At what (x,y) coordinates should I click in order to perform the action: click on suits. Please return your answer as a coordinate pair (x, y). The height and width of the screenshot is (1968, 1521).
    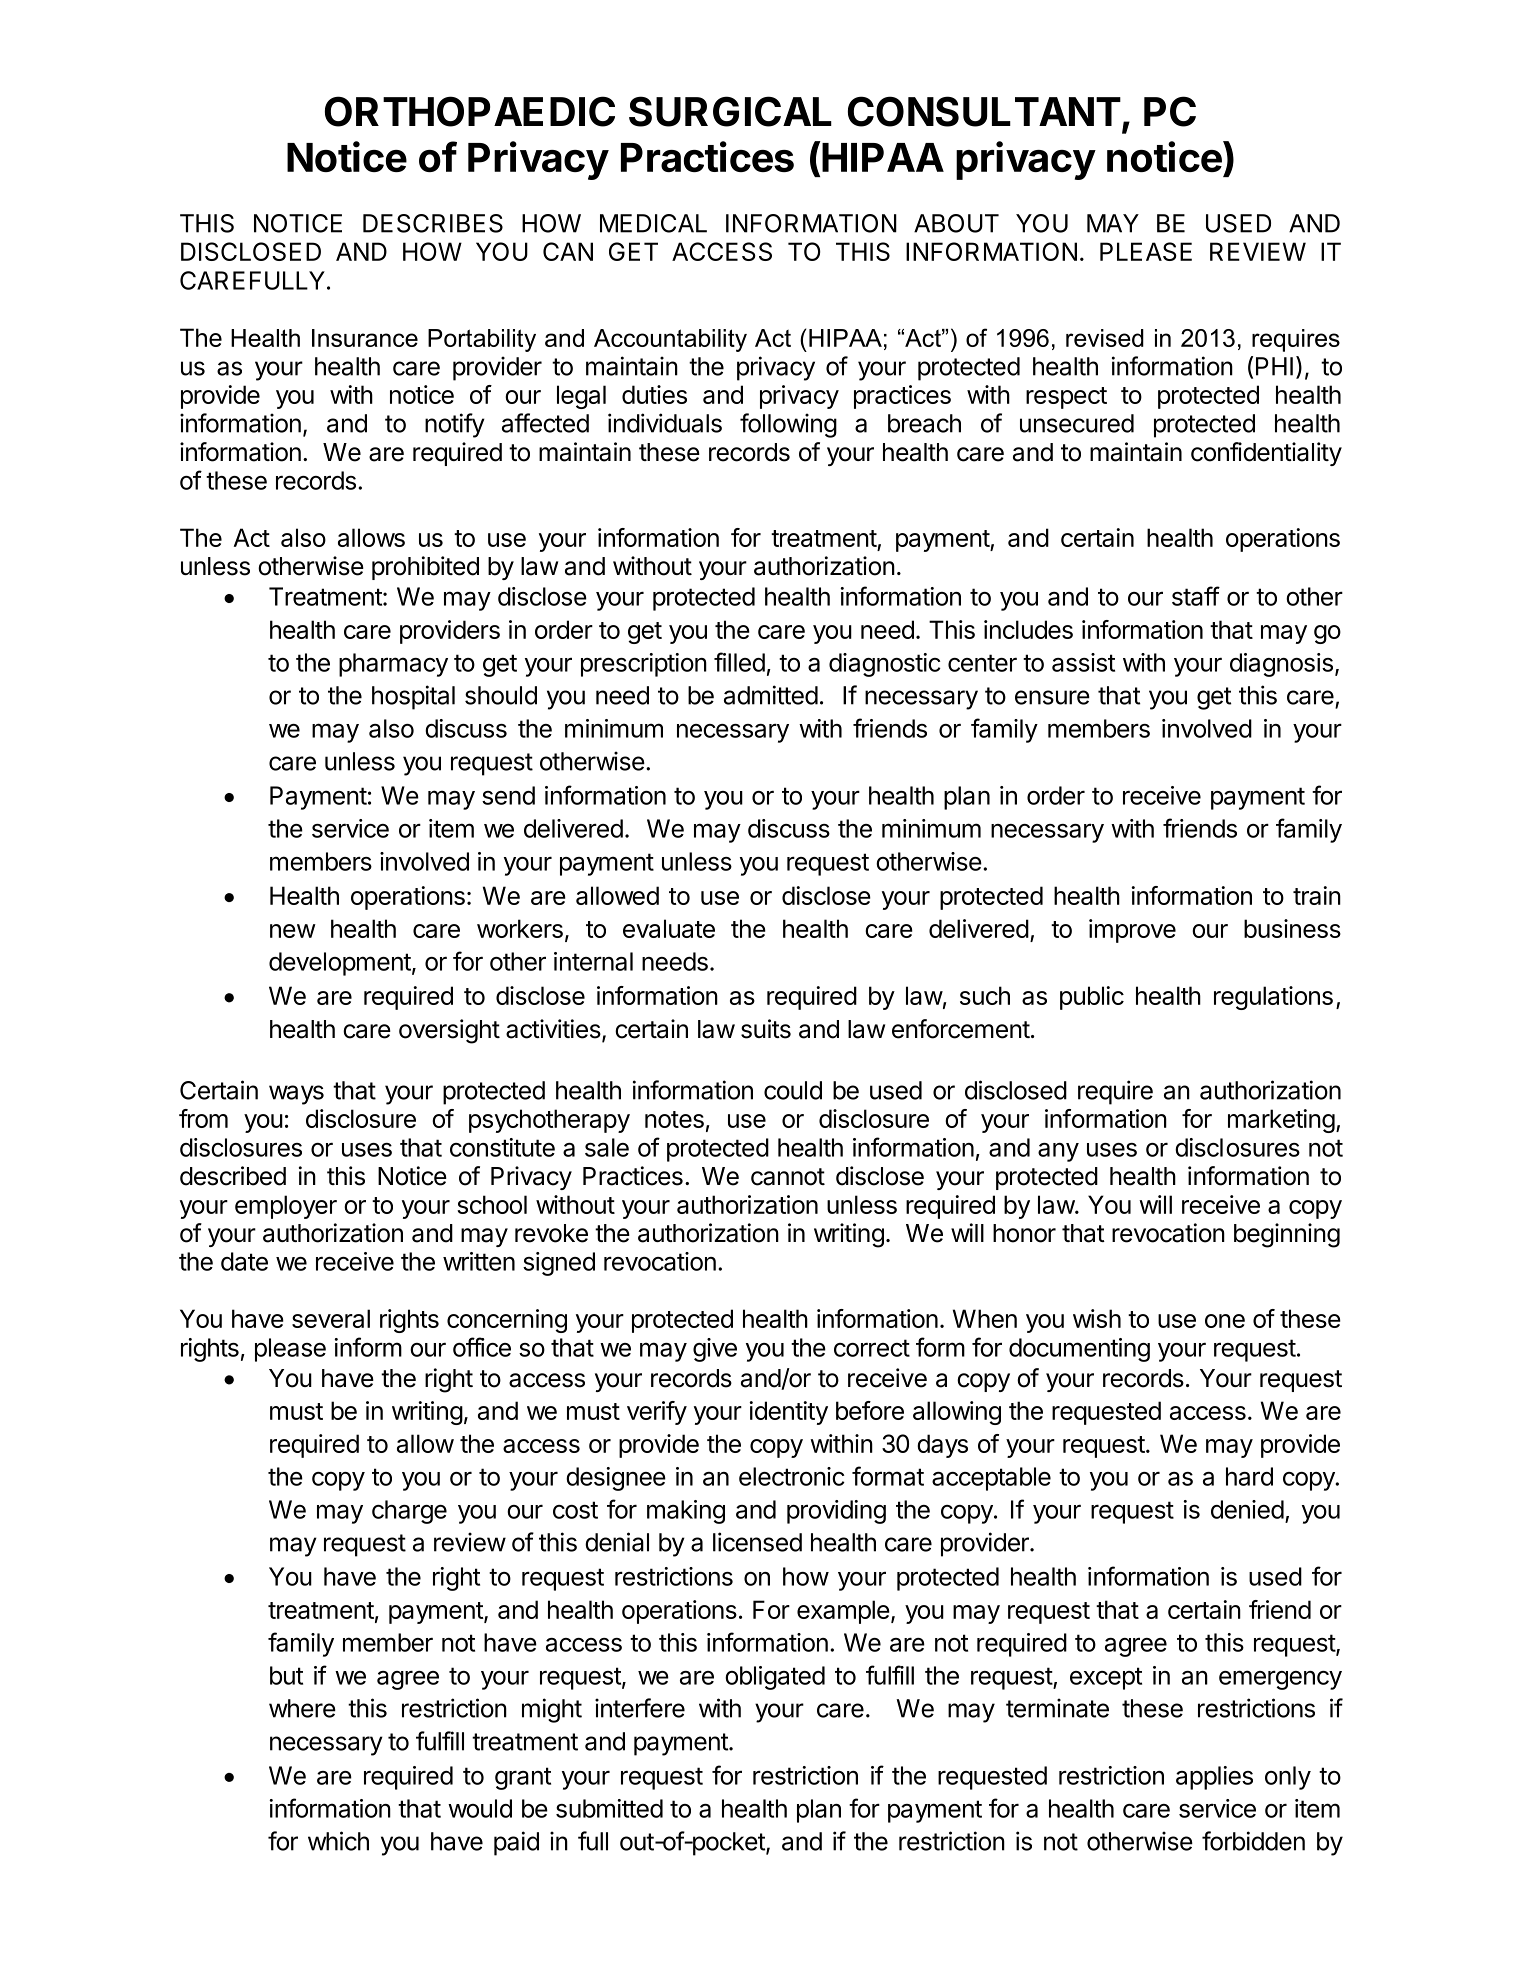
    Looking at the image, I should click on (766, 1029).
